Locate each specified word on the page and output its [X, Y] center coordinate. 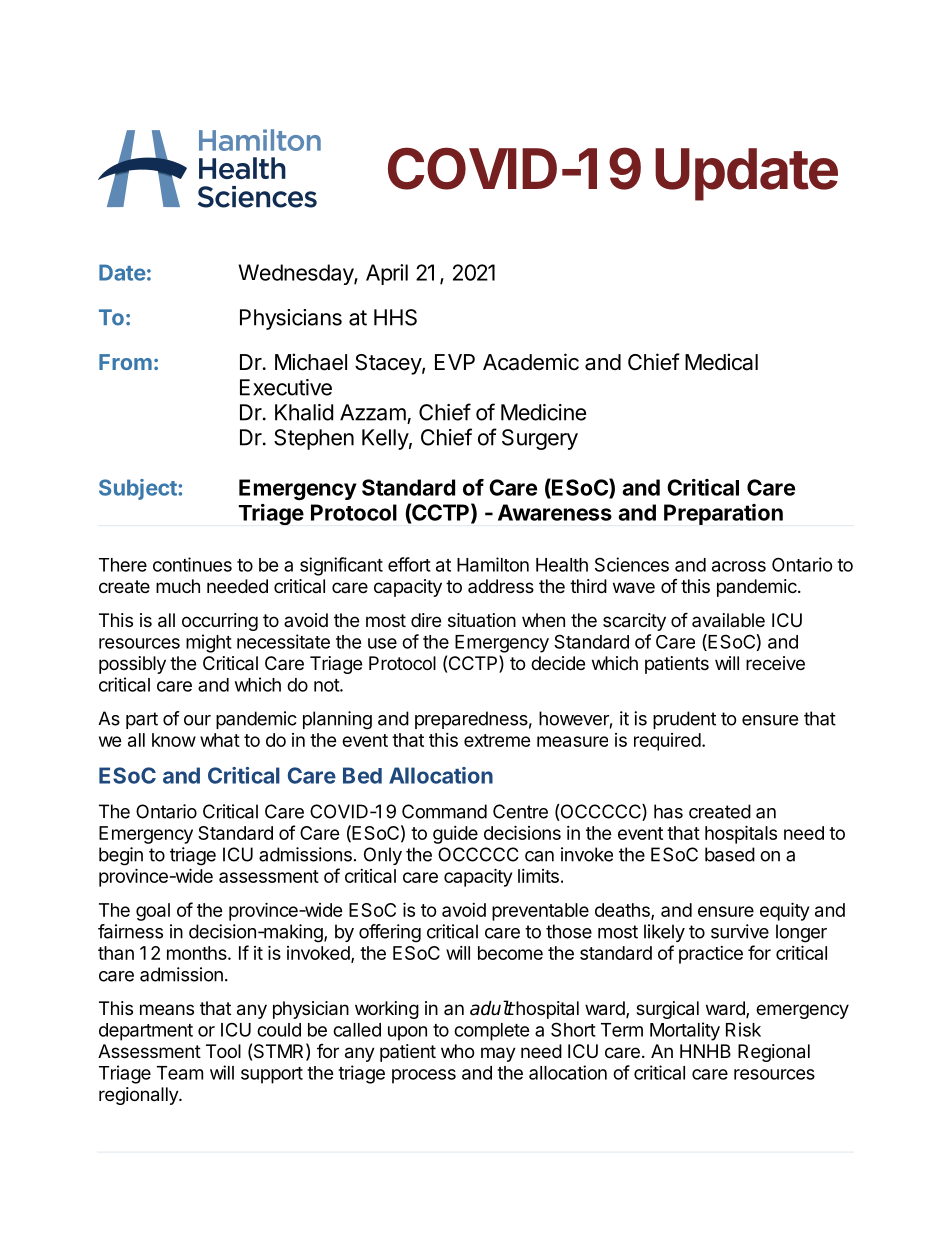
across [739, 566]
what [220, 740]
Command [444, 811]
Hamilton [493, 564]
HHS [395, 317]
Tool [223, 1051]
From [125, 362]
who [457, 1051]
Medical [721, 362]
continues [192, 564]
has [668, 811]
